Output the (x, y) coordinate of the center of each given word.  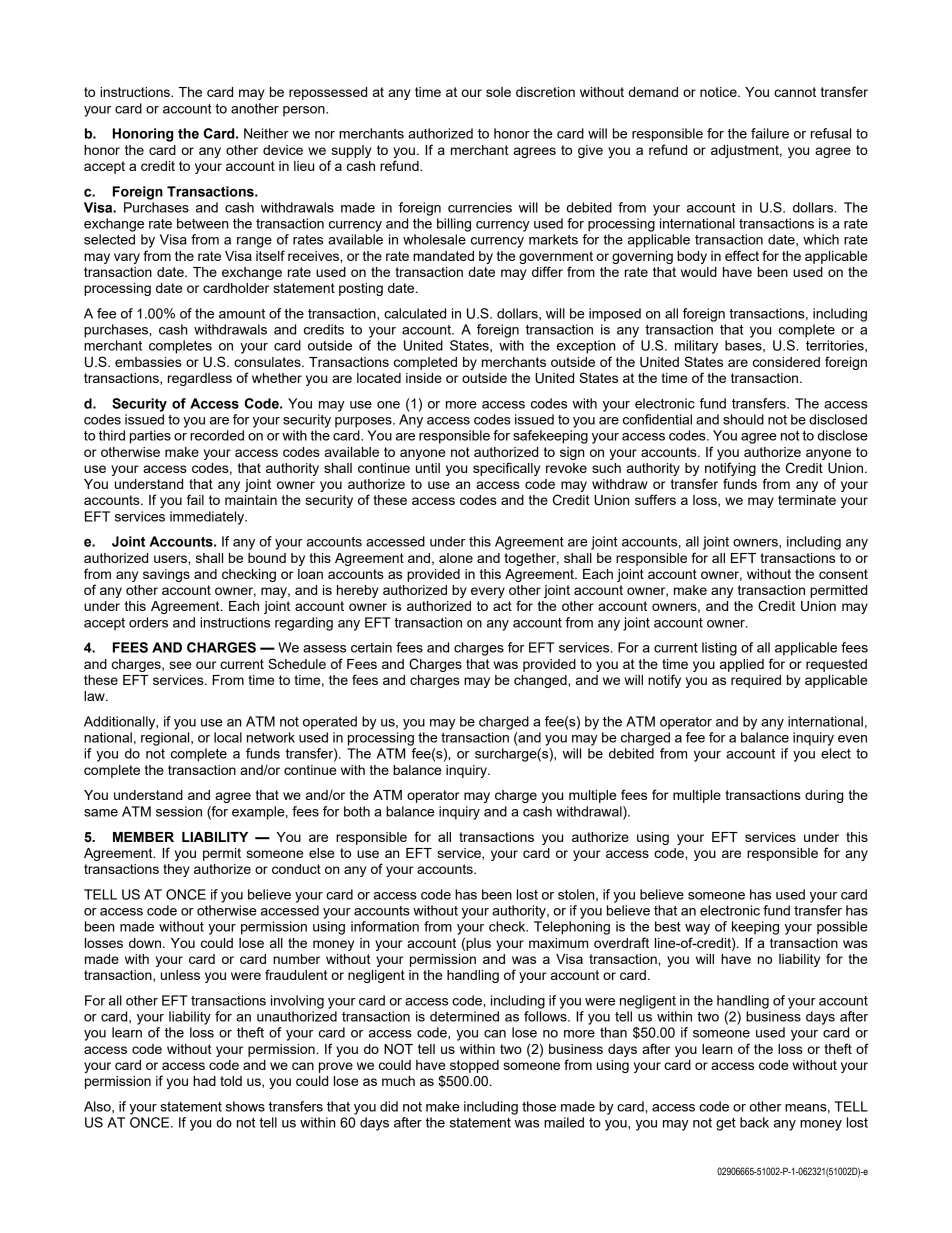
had (204, 1081)
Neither (266, 133)
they (176, 870)
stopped (474, 1066)
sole (498, 92)
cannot (795, 92)
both (357, 811)
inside (424, 378)
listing (719, 649)
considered (786, 362)
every (488, 592)
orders (148, 622)
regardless (200, 379)
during (824, 796)
